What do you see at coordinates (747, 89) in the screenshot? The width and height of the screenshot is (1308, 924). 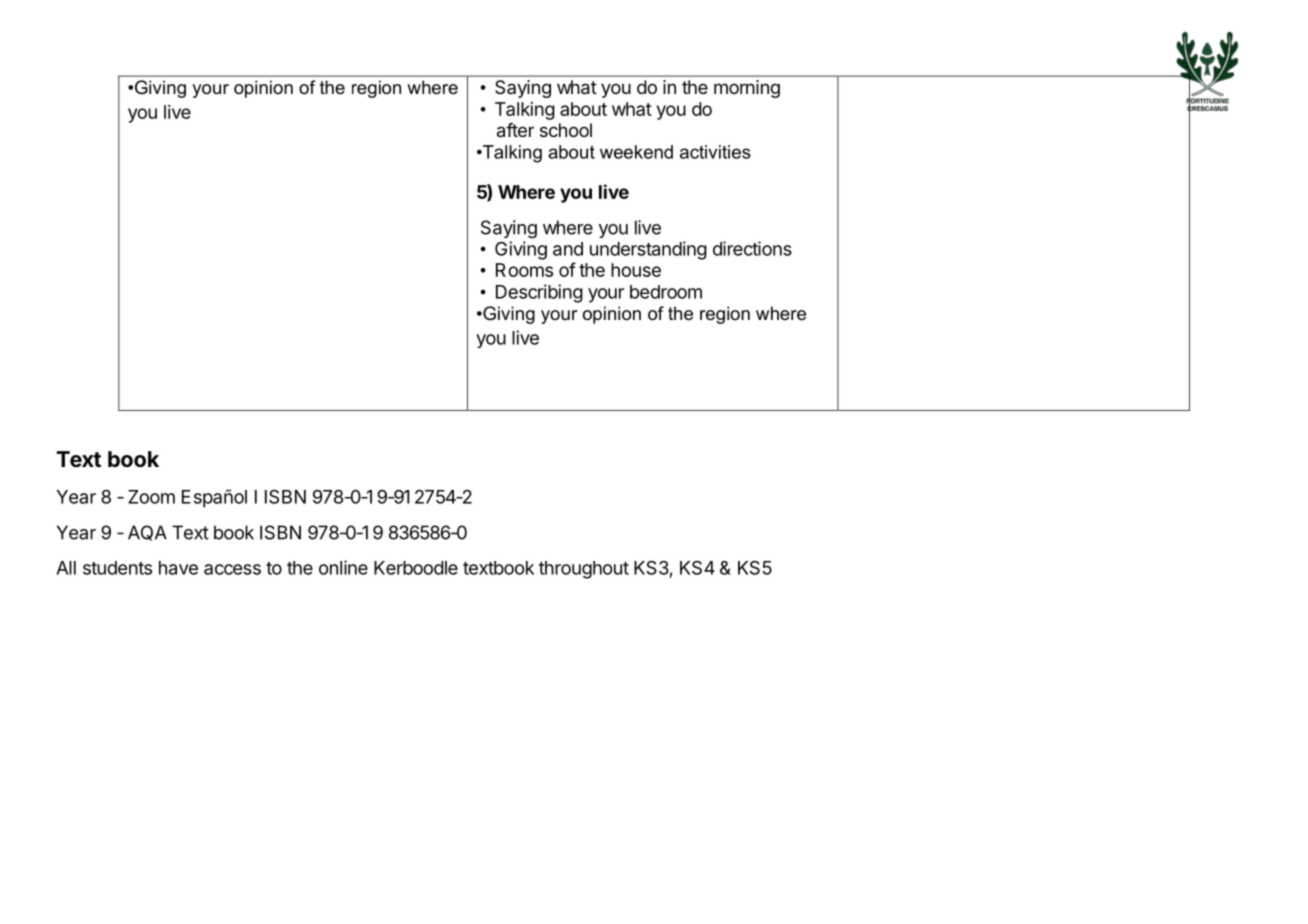 I see `morning` at bounding box center [747, 89].
